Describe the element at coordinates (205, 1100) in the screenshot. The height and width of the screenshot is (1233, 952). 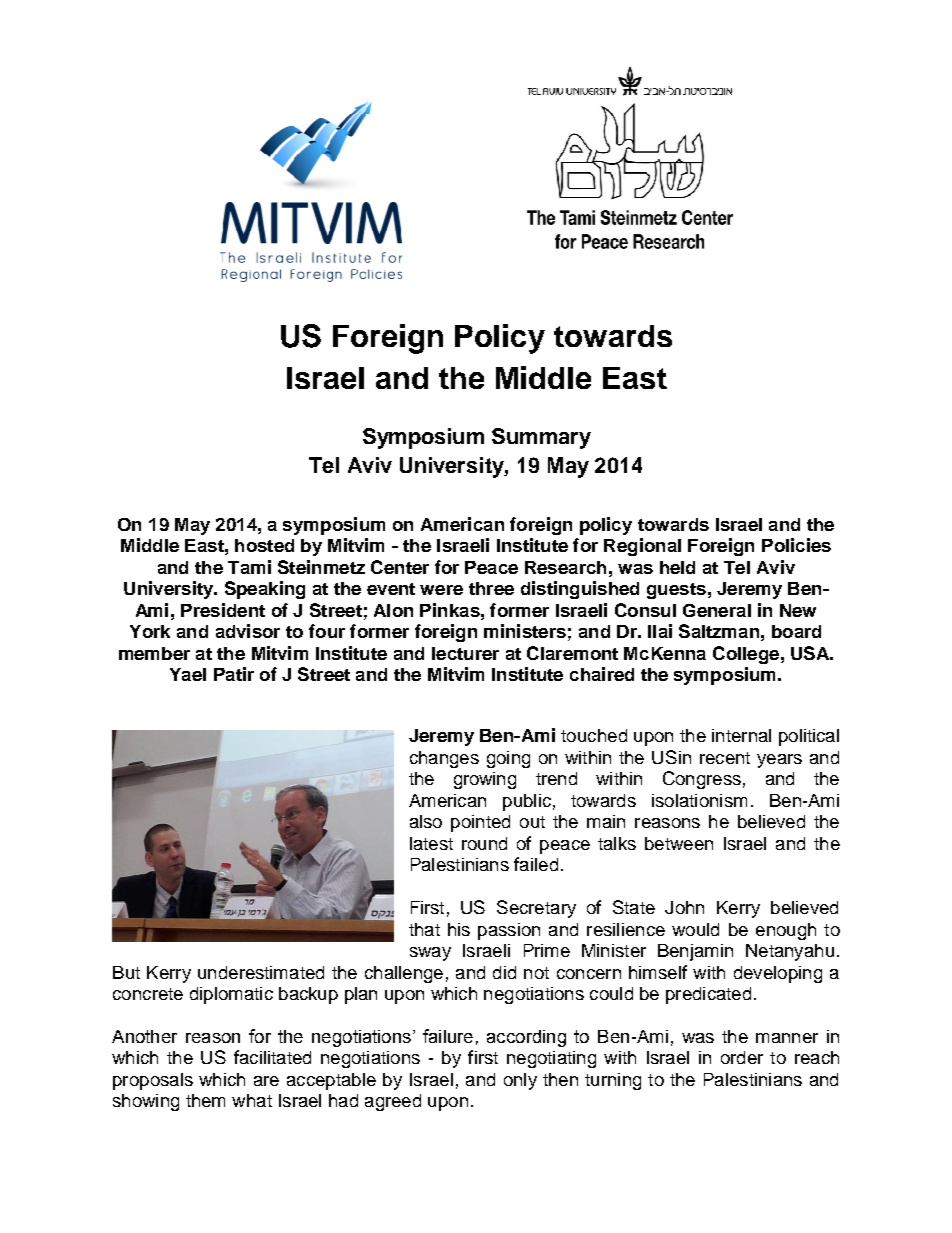
I see `them` at that location.
